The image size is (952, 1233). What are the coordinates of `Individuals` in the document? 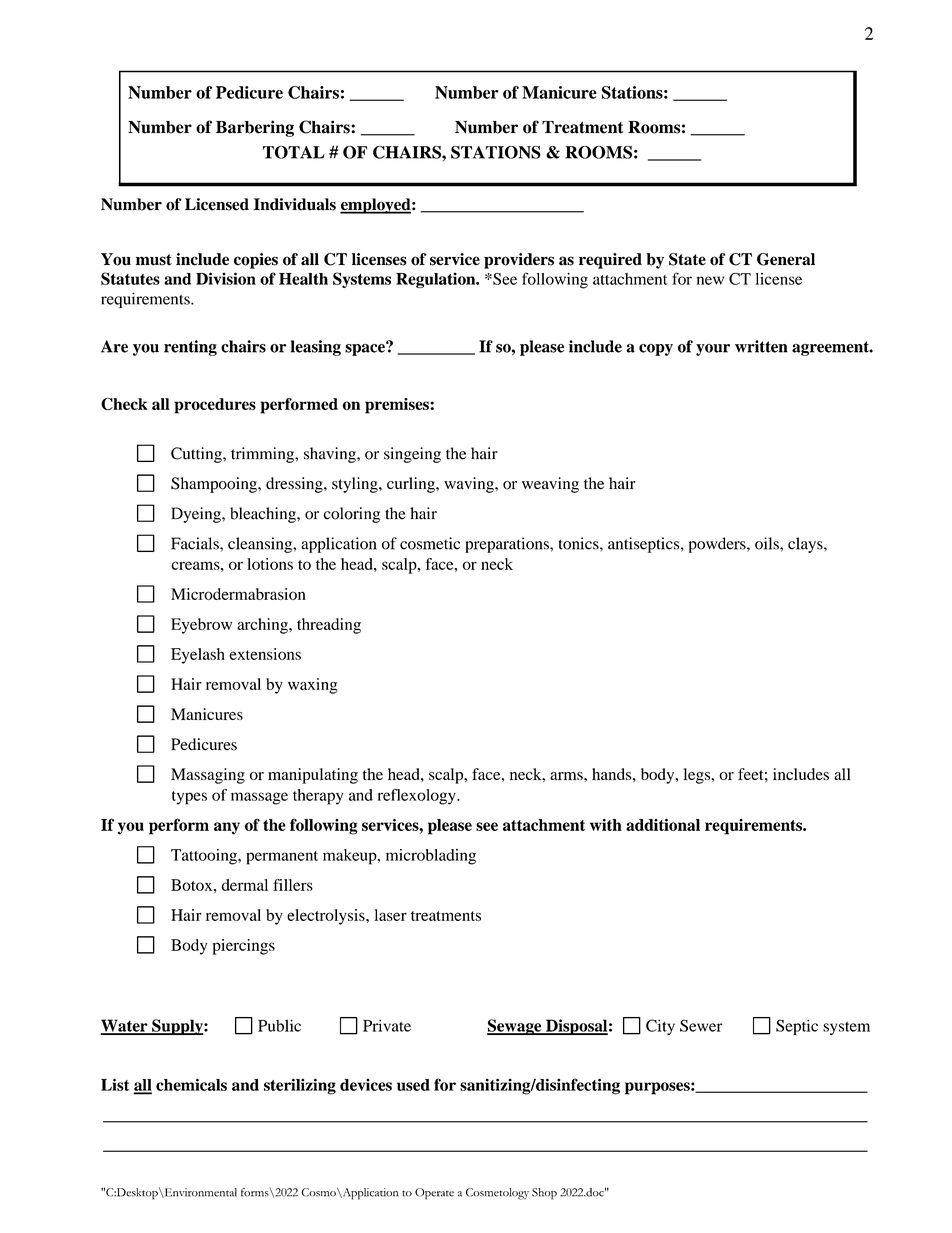 It's located at (295, 204).
